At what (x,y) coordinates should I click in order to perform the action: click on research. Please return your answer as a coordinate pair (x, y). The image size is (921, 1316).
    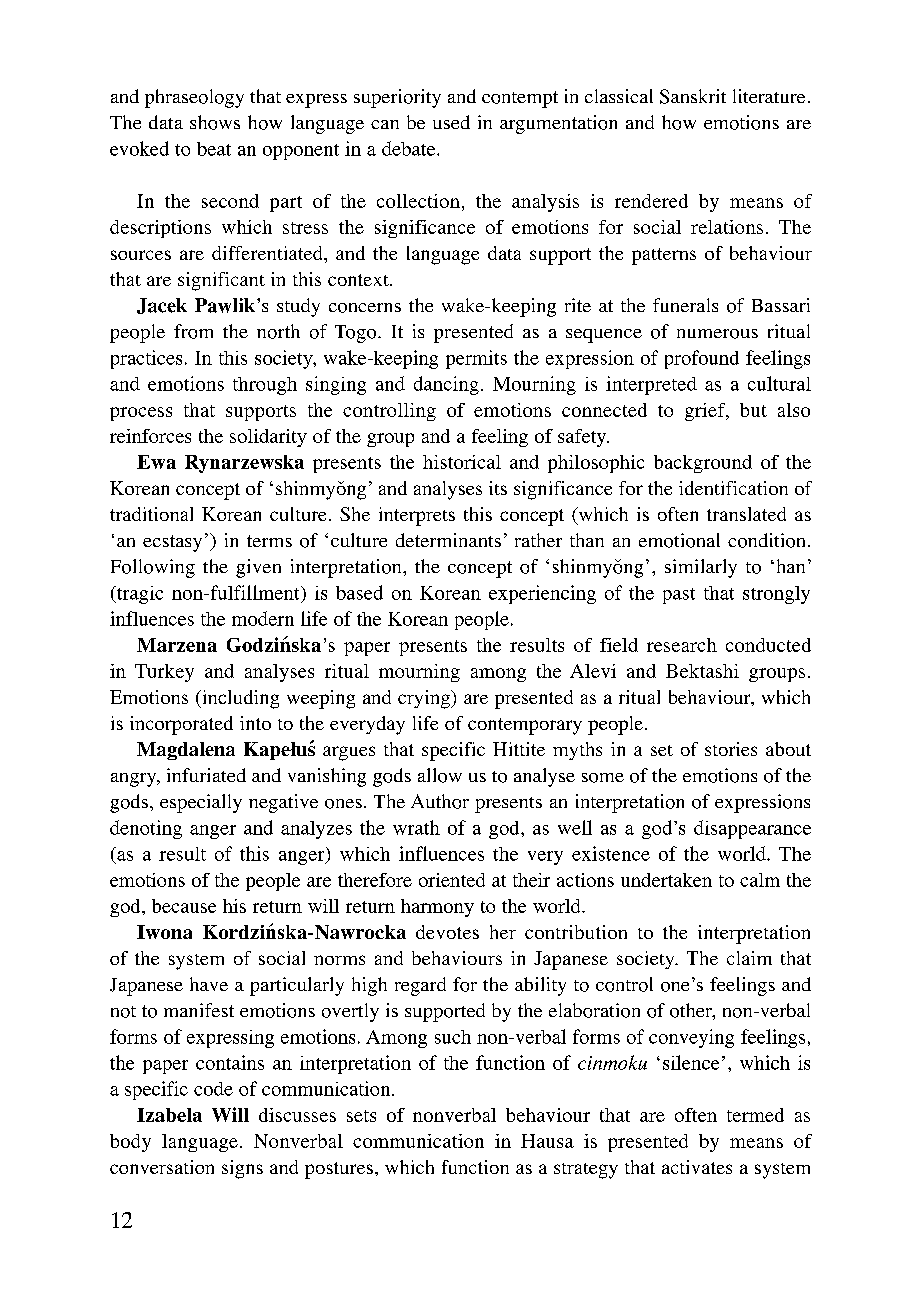
    Looking at the image, I should click on (682, 645).
